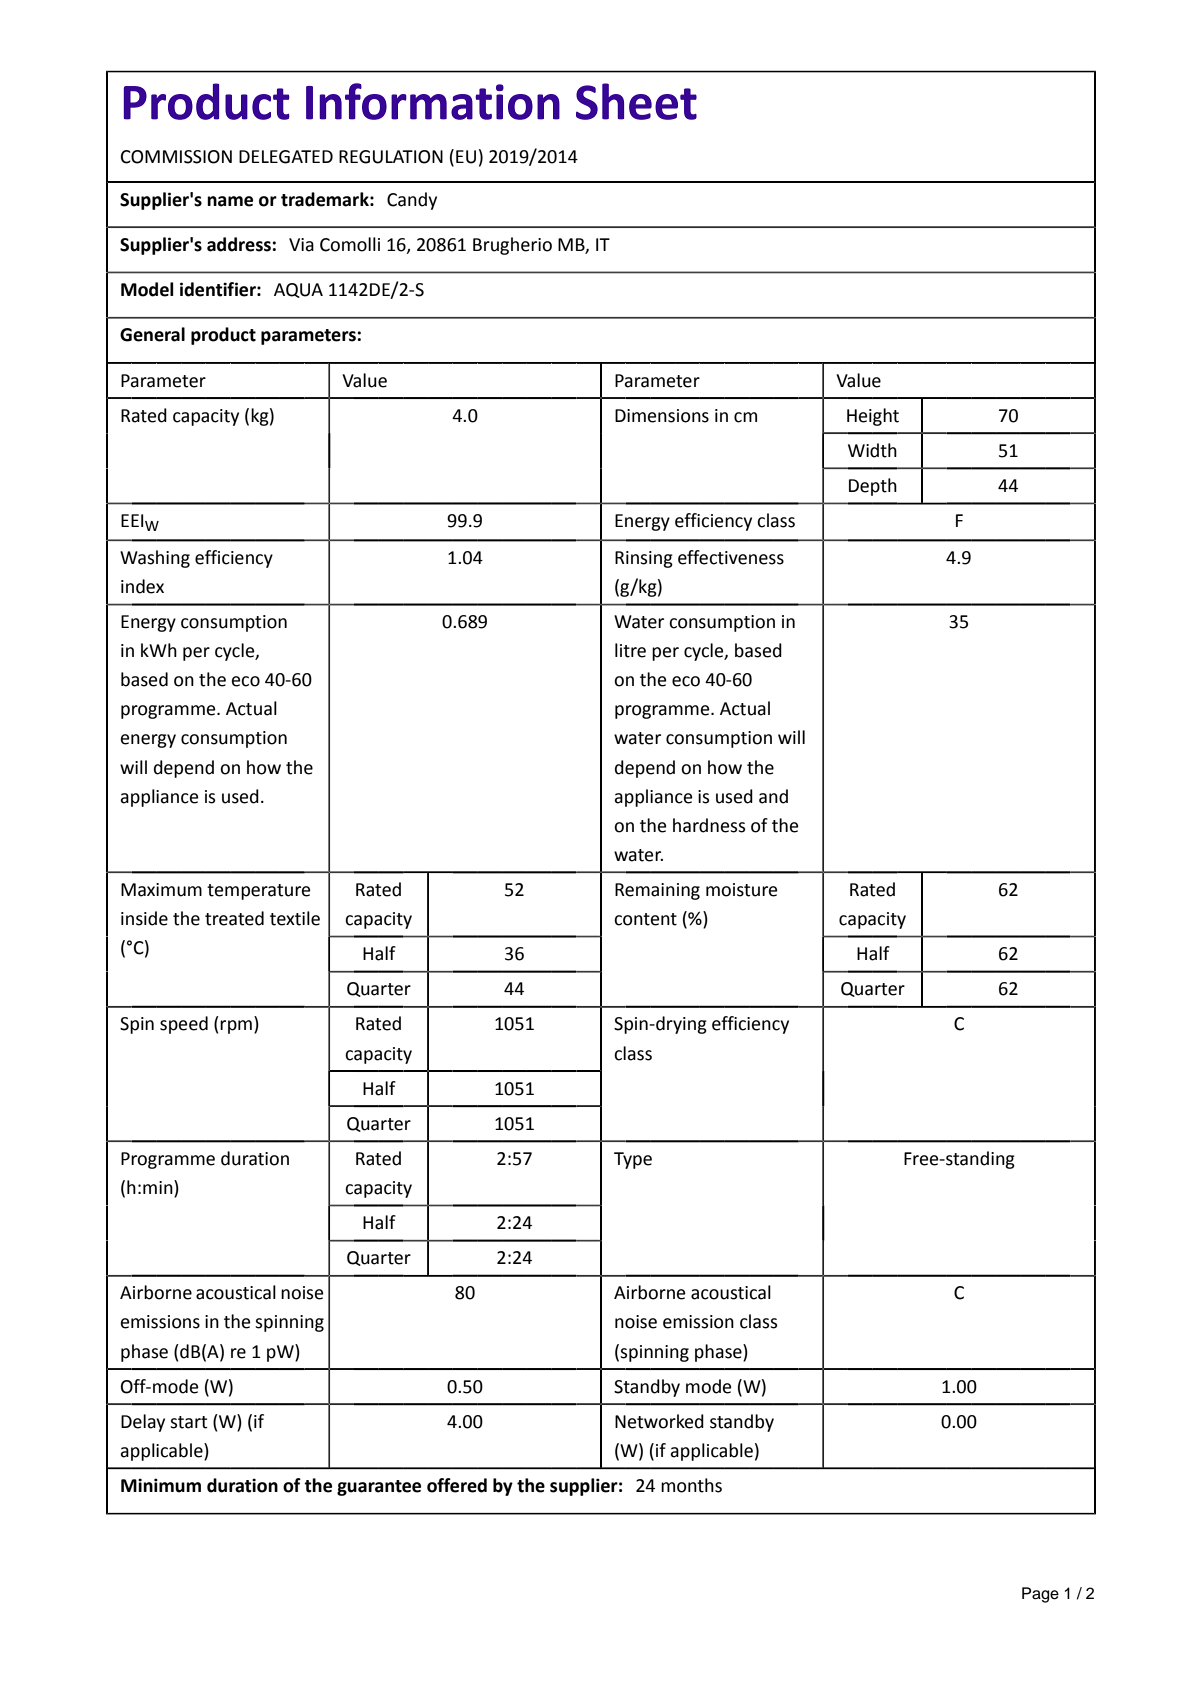  Describe the element at coordinates (741, 890) in the image. I see `moisture` at that location.
